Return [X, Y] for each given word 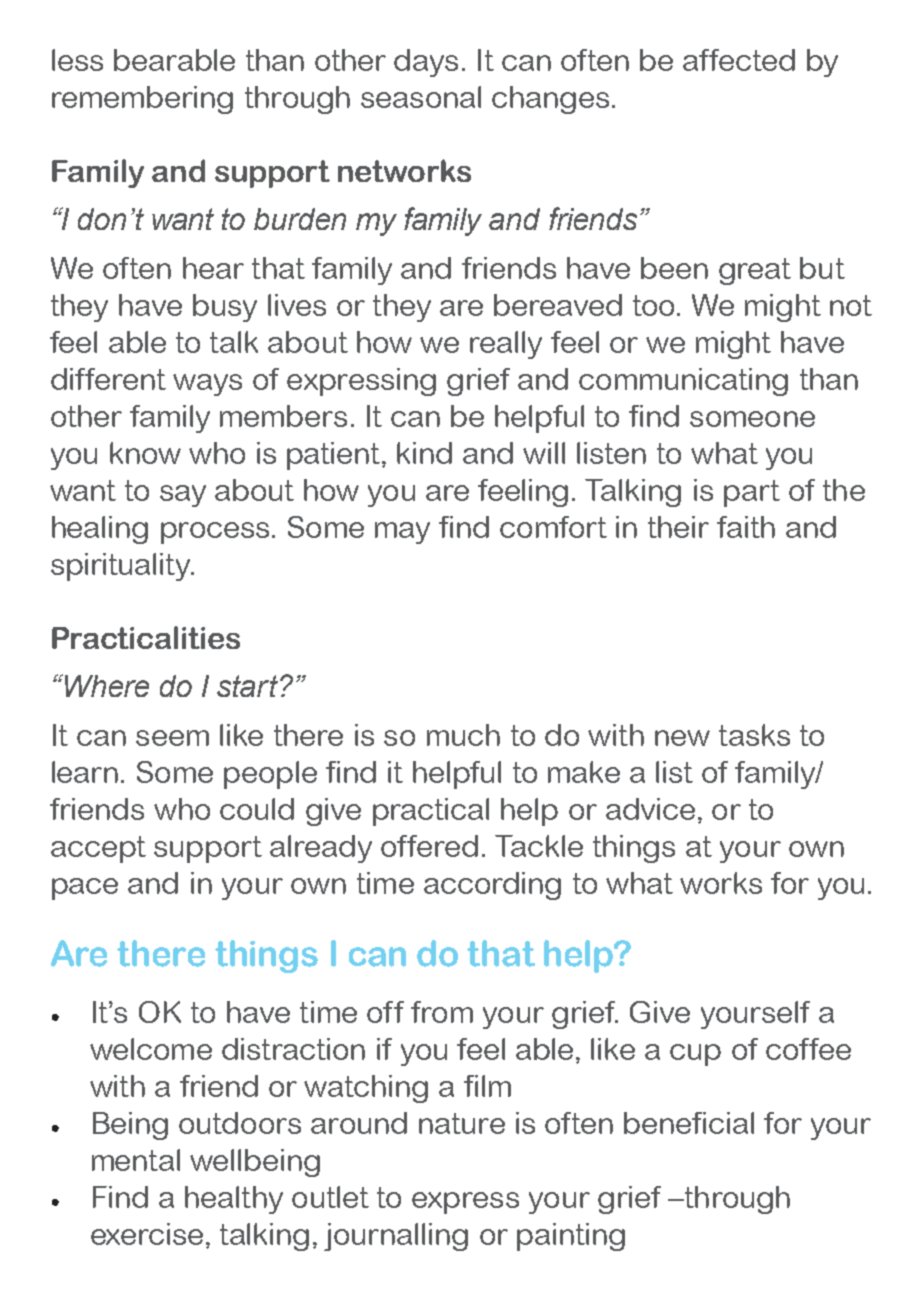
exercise [147, 1234]
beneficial [689, 1123]
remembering [142, 100]
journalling [396, 1237]
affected [739, 60]
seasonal [421, 97]
